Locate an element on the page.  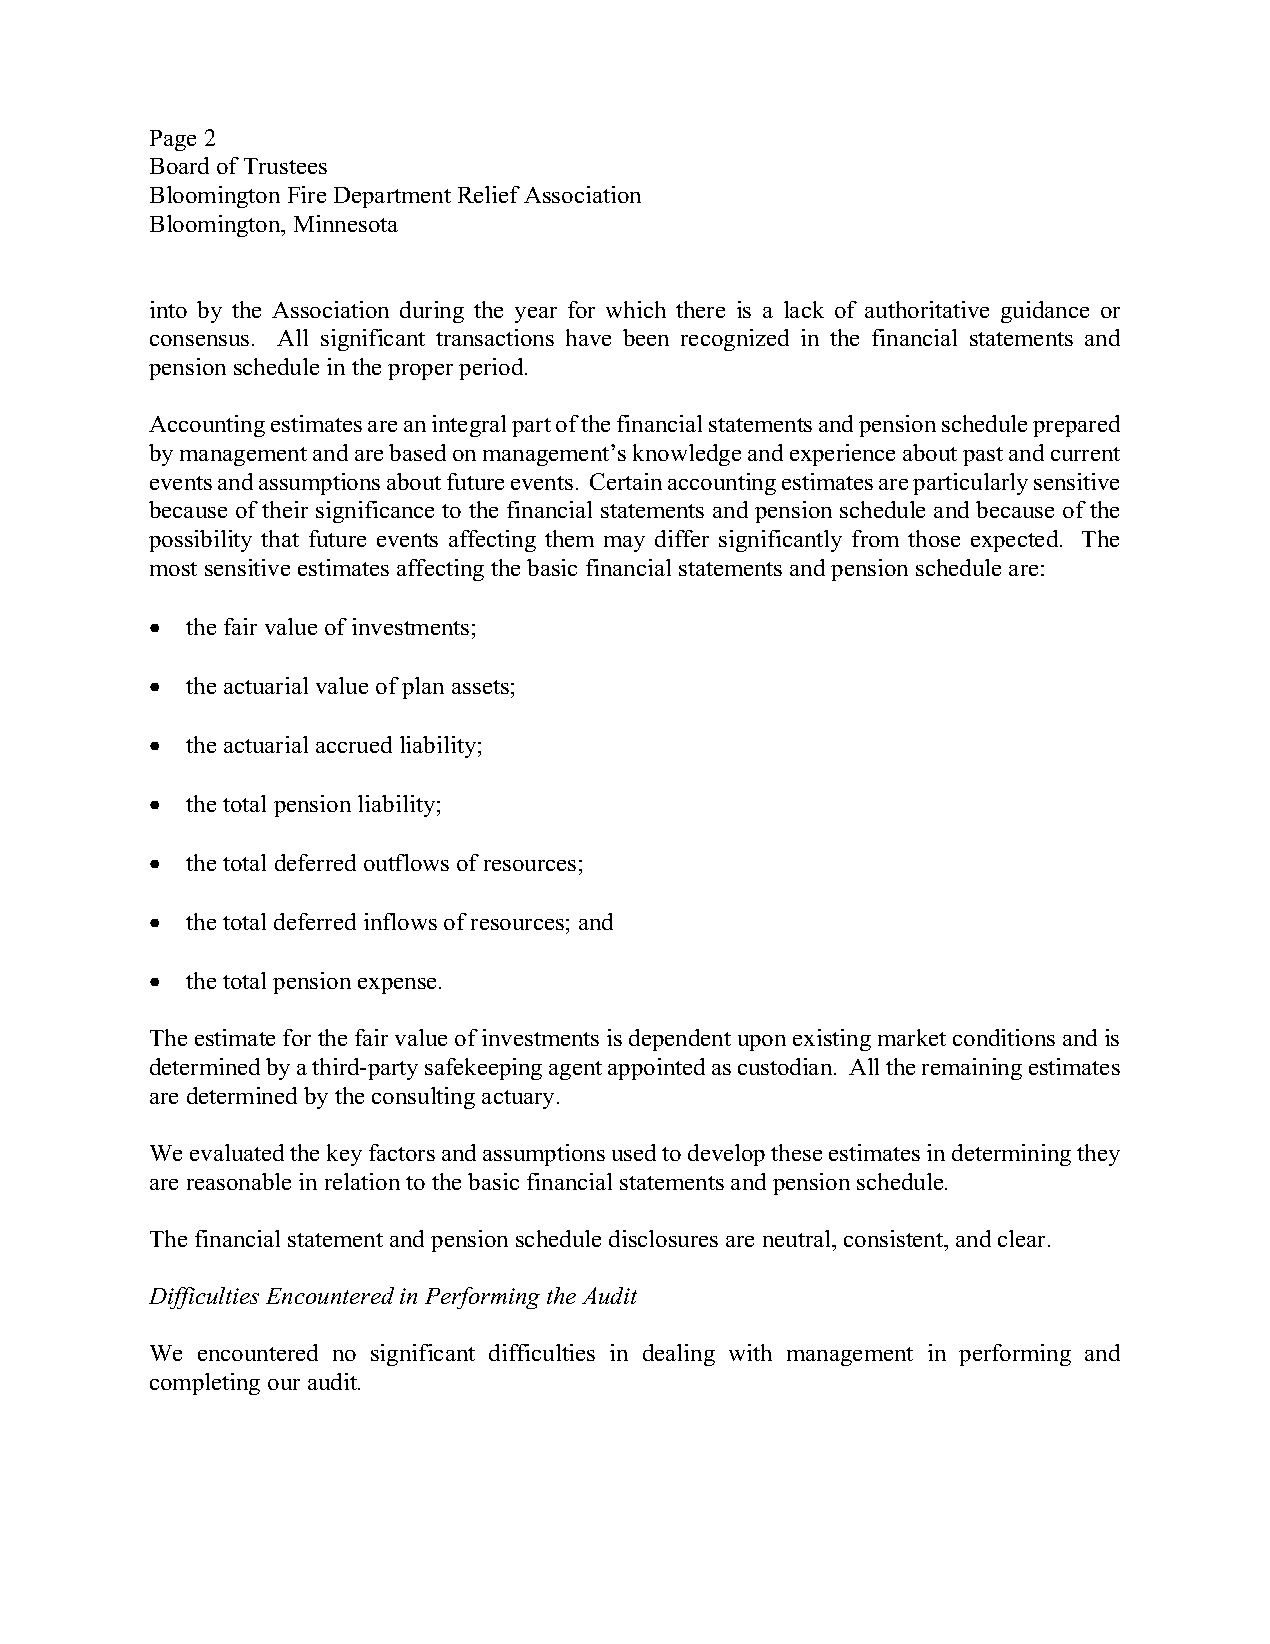
expected is located at coordinates (1016, 541).
